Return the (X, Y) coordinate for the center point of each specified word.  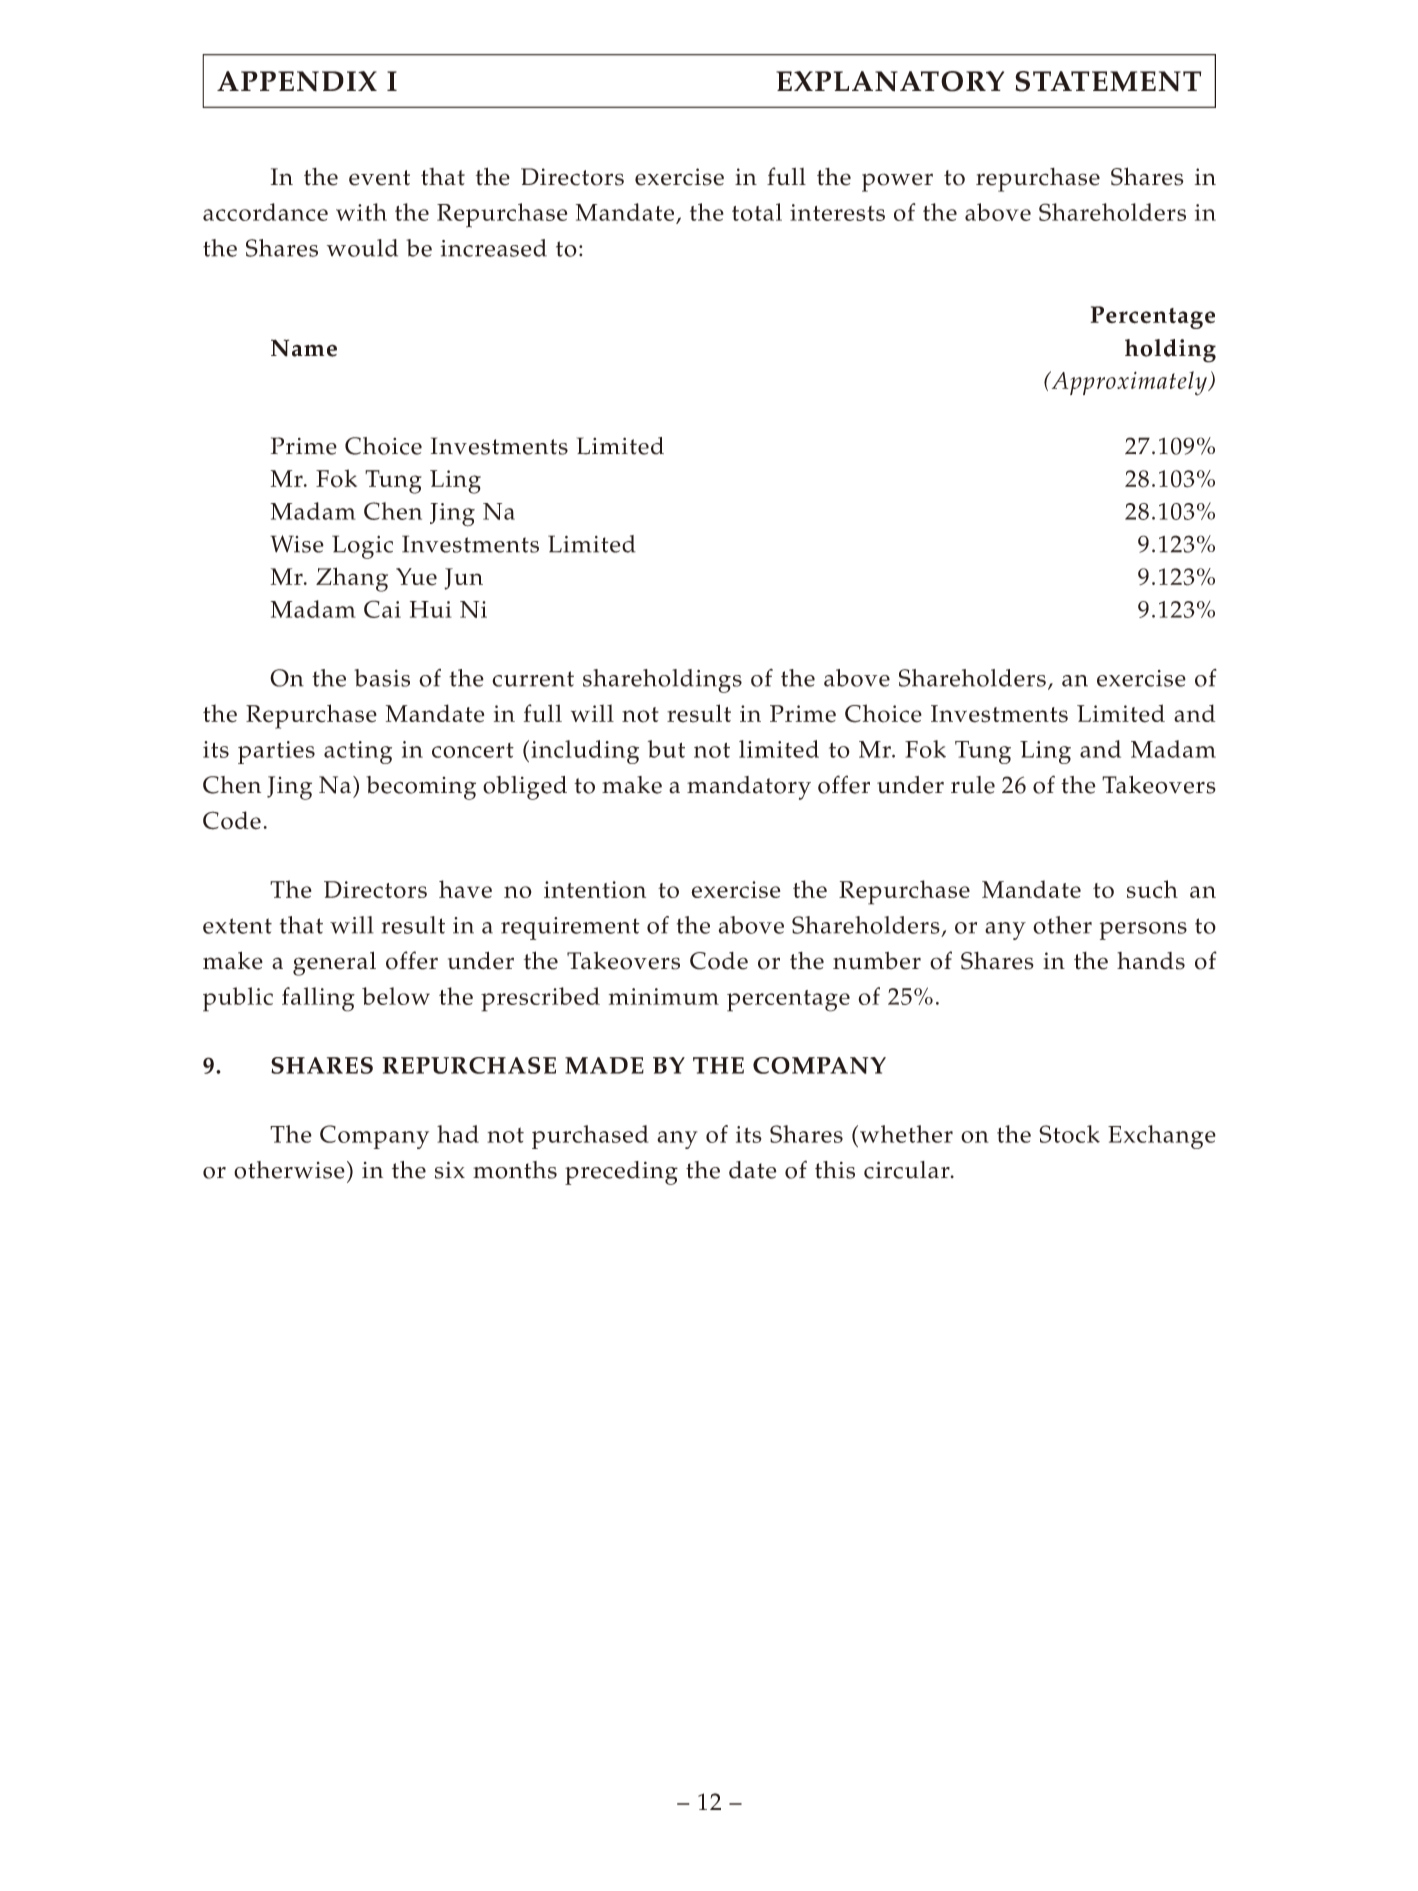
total (757, 212)
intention (595, 889)
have (465, 889)
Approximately (1129, 383)
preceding (621, 1173)
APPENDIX (297, 81)
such (1152, 889)
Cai (382, 609)
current (533, 679)
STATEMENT (1108, 81)
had (458, 1134)
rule (973, 785)
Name (304, 348)
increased (494, 248)
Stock (1069, 1134)
